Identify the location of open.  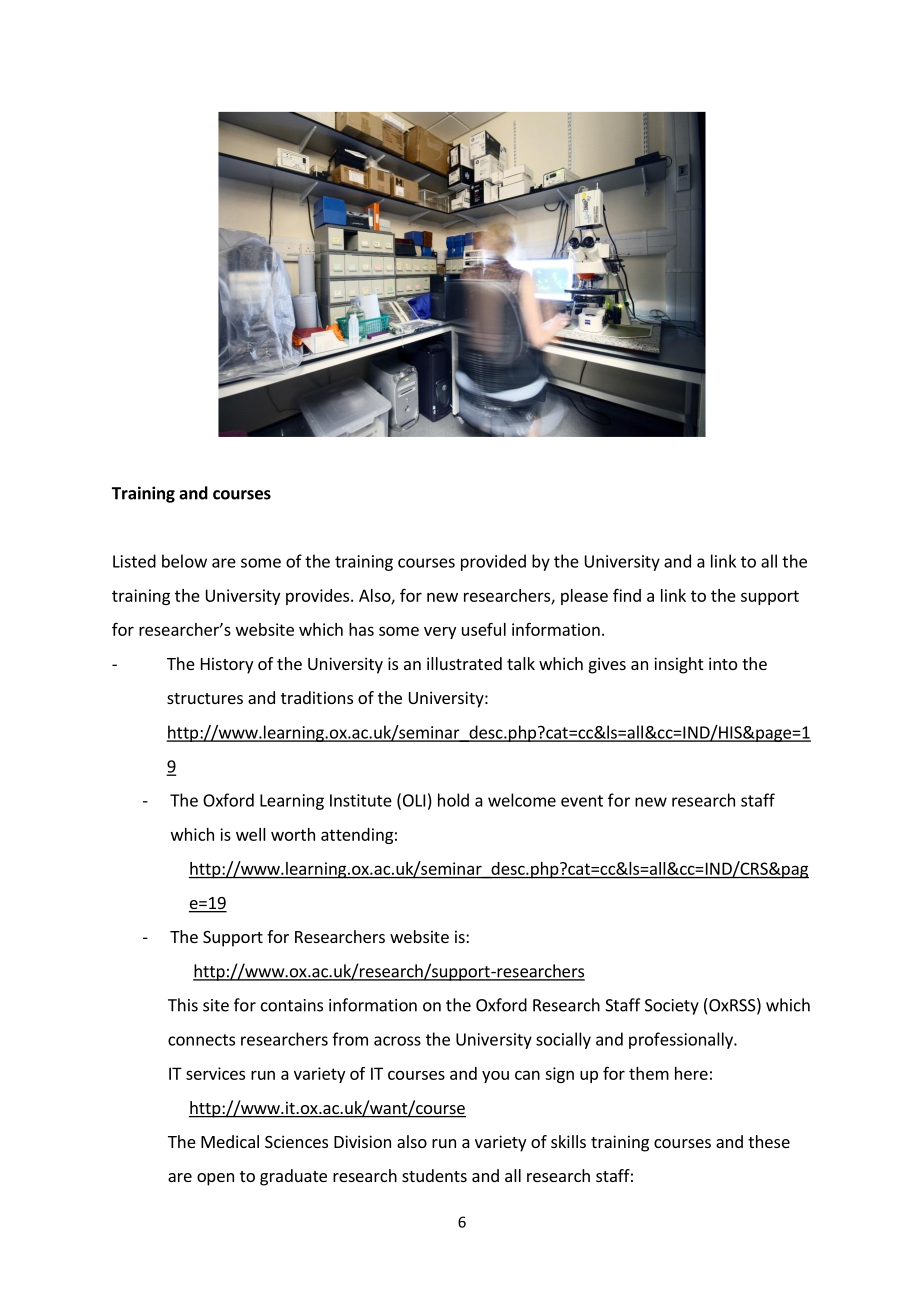
(215, 1179).
